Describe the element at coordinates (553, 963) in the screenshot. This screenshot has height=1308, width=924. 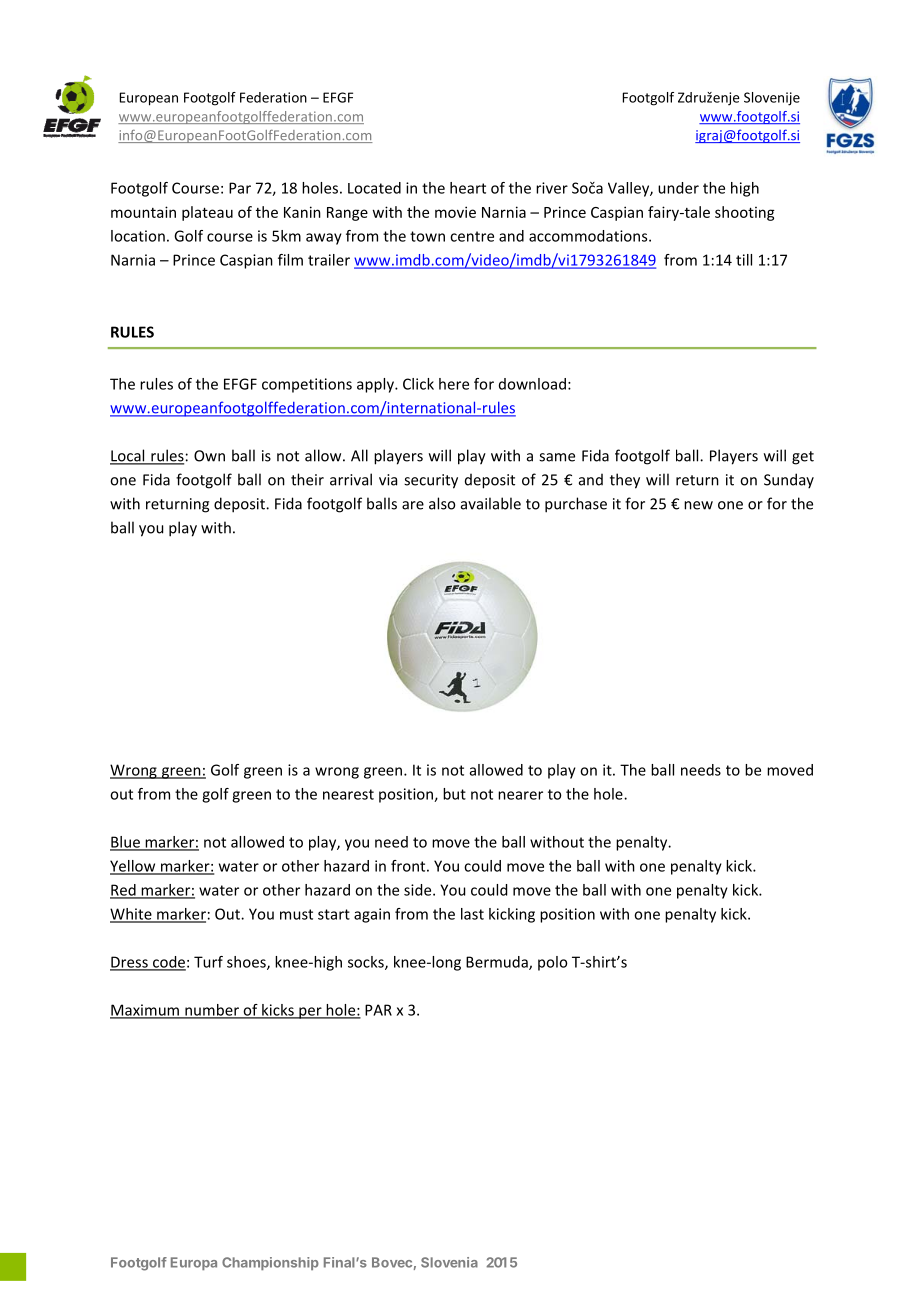
I see `polo` at that location.
